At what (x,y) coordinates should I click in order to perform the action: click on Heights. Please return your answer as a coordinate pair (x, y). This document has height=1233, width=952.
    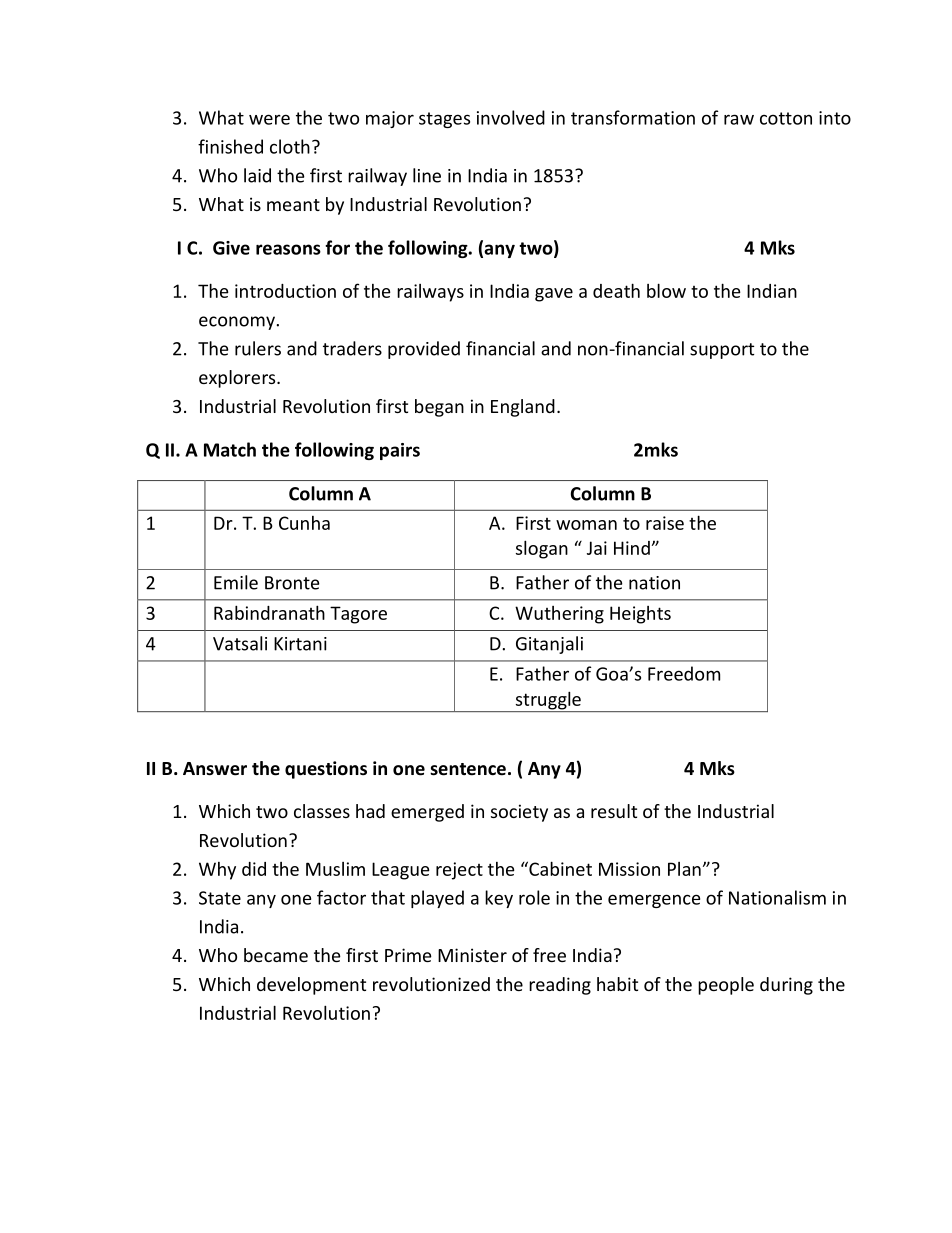
    Looking at the image, I should click on (640, 615).
